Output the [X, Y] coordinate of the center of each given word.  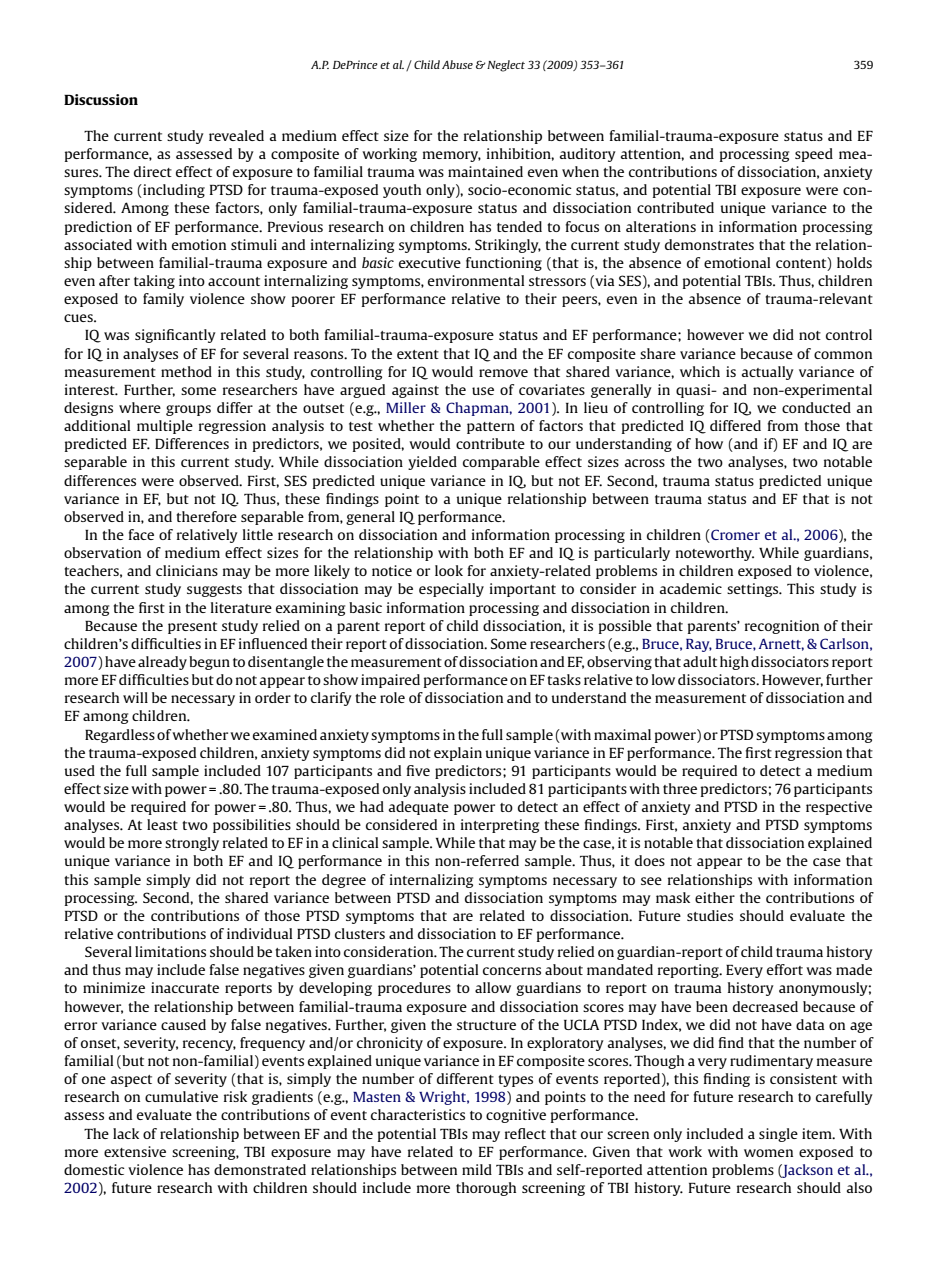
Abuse [457, 64]
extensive [135, 1151]
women [768, 1153]
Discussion [101, 99]
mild [477, 1169]
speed [814, 155]
